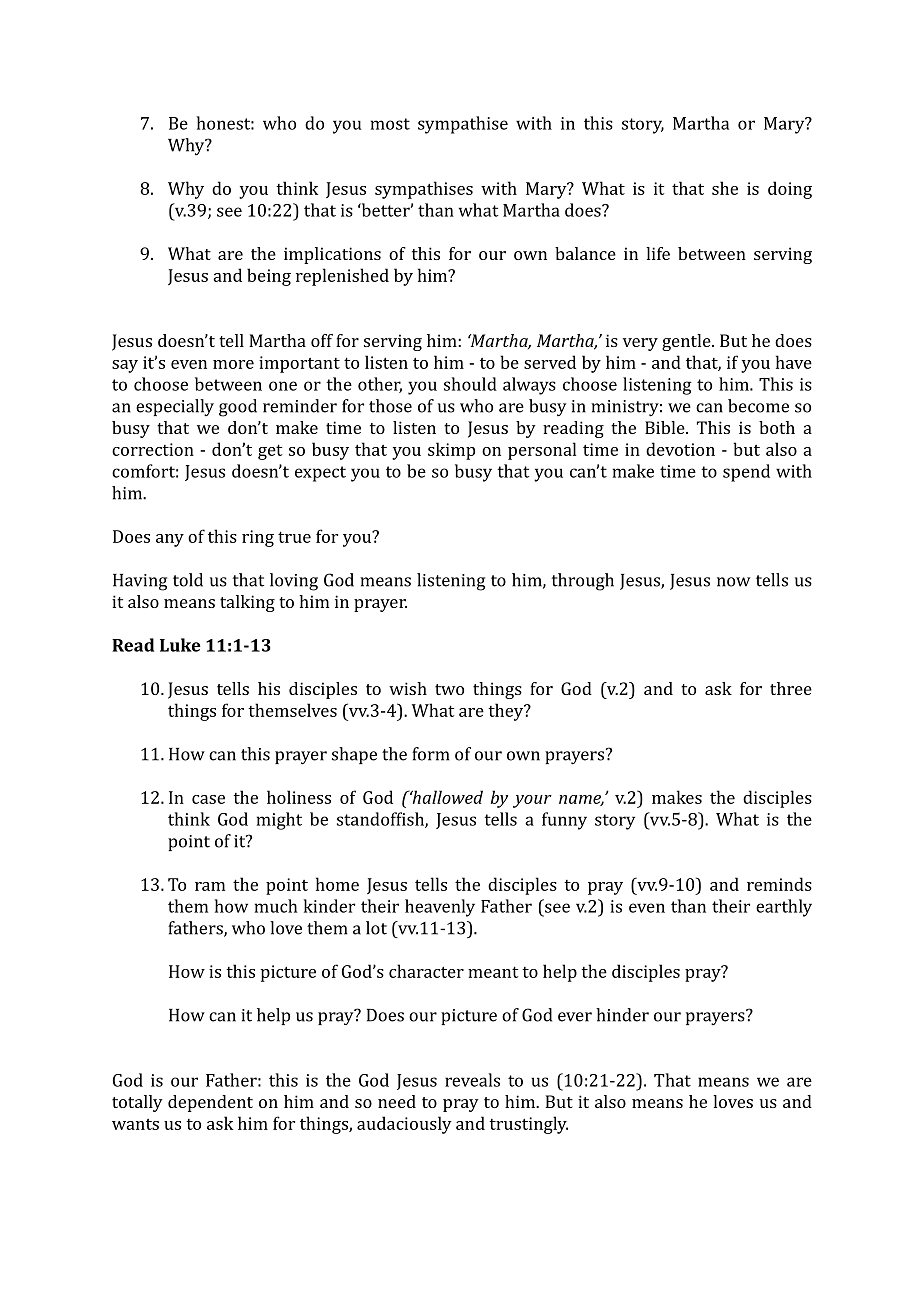 The width and height of the image is (924, 1308). Describe the element at coordinates (180, 645) in the image. I see `Luke` at that location.
